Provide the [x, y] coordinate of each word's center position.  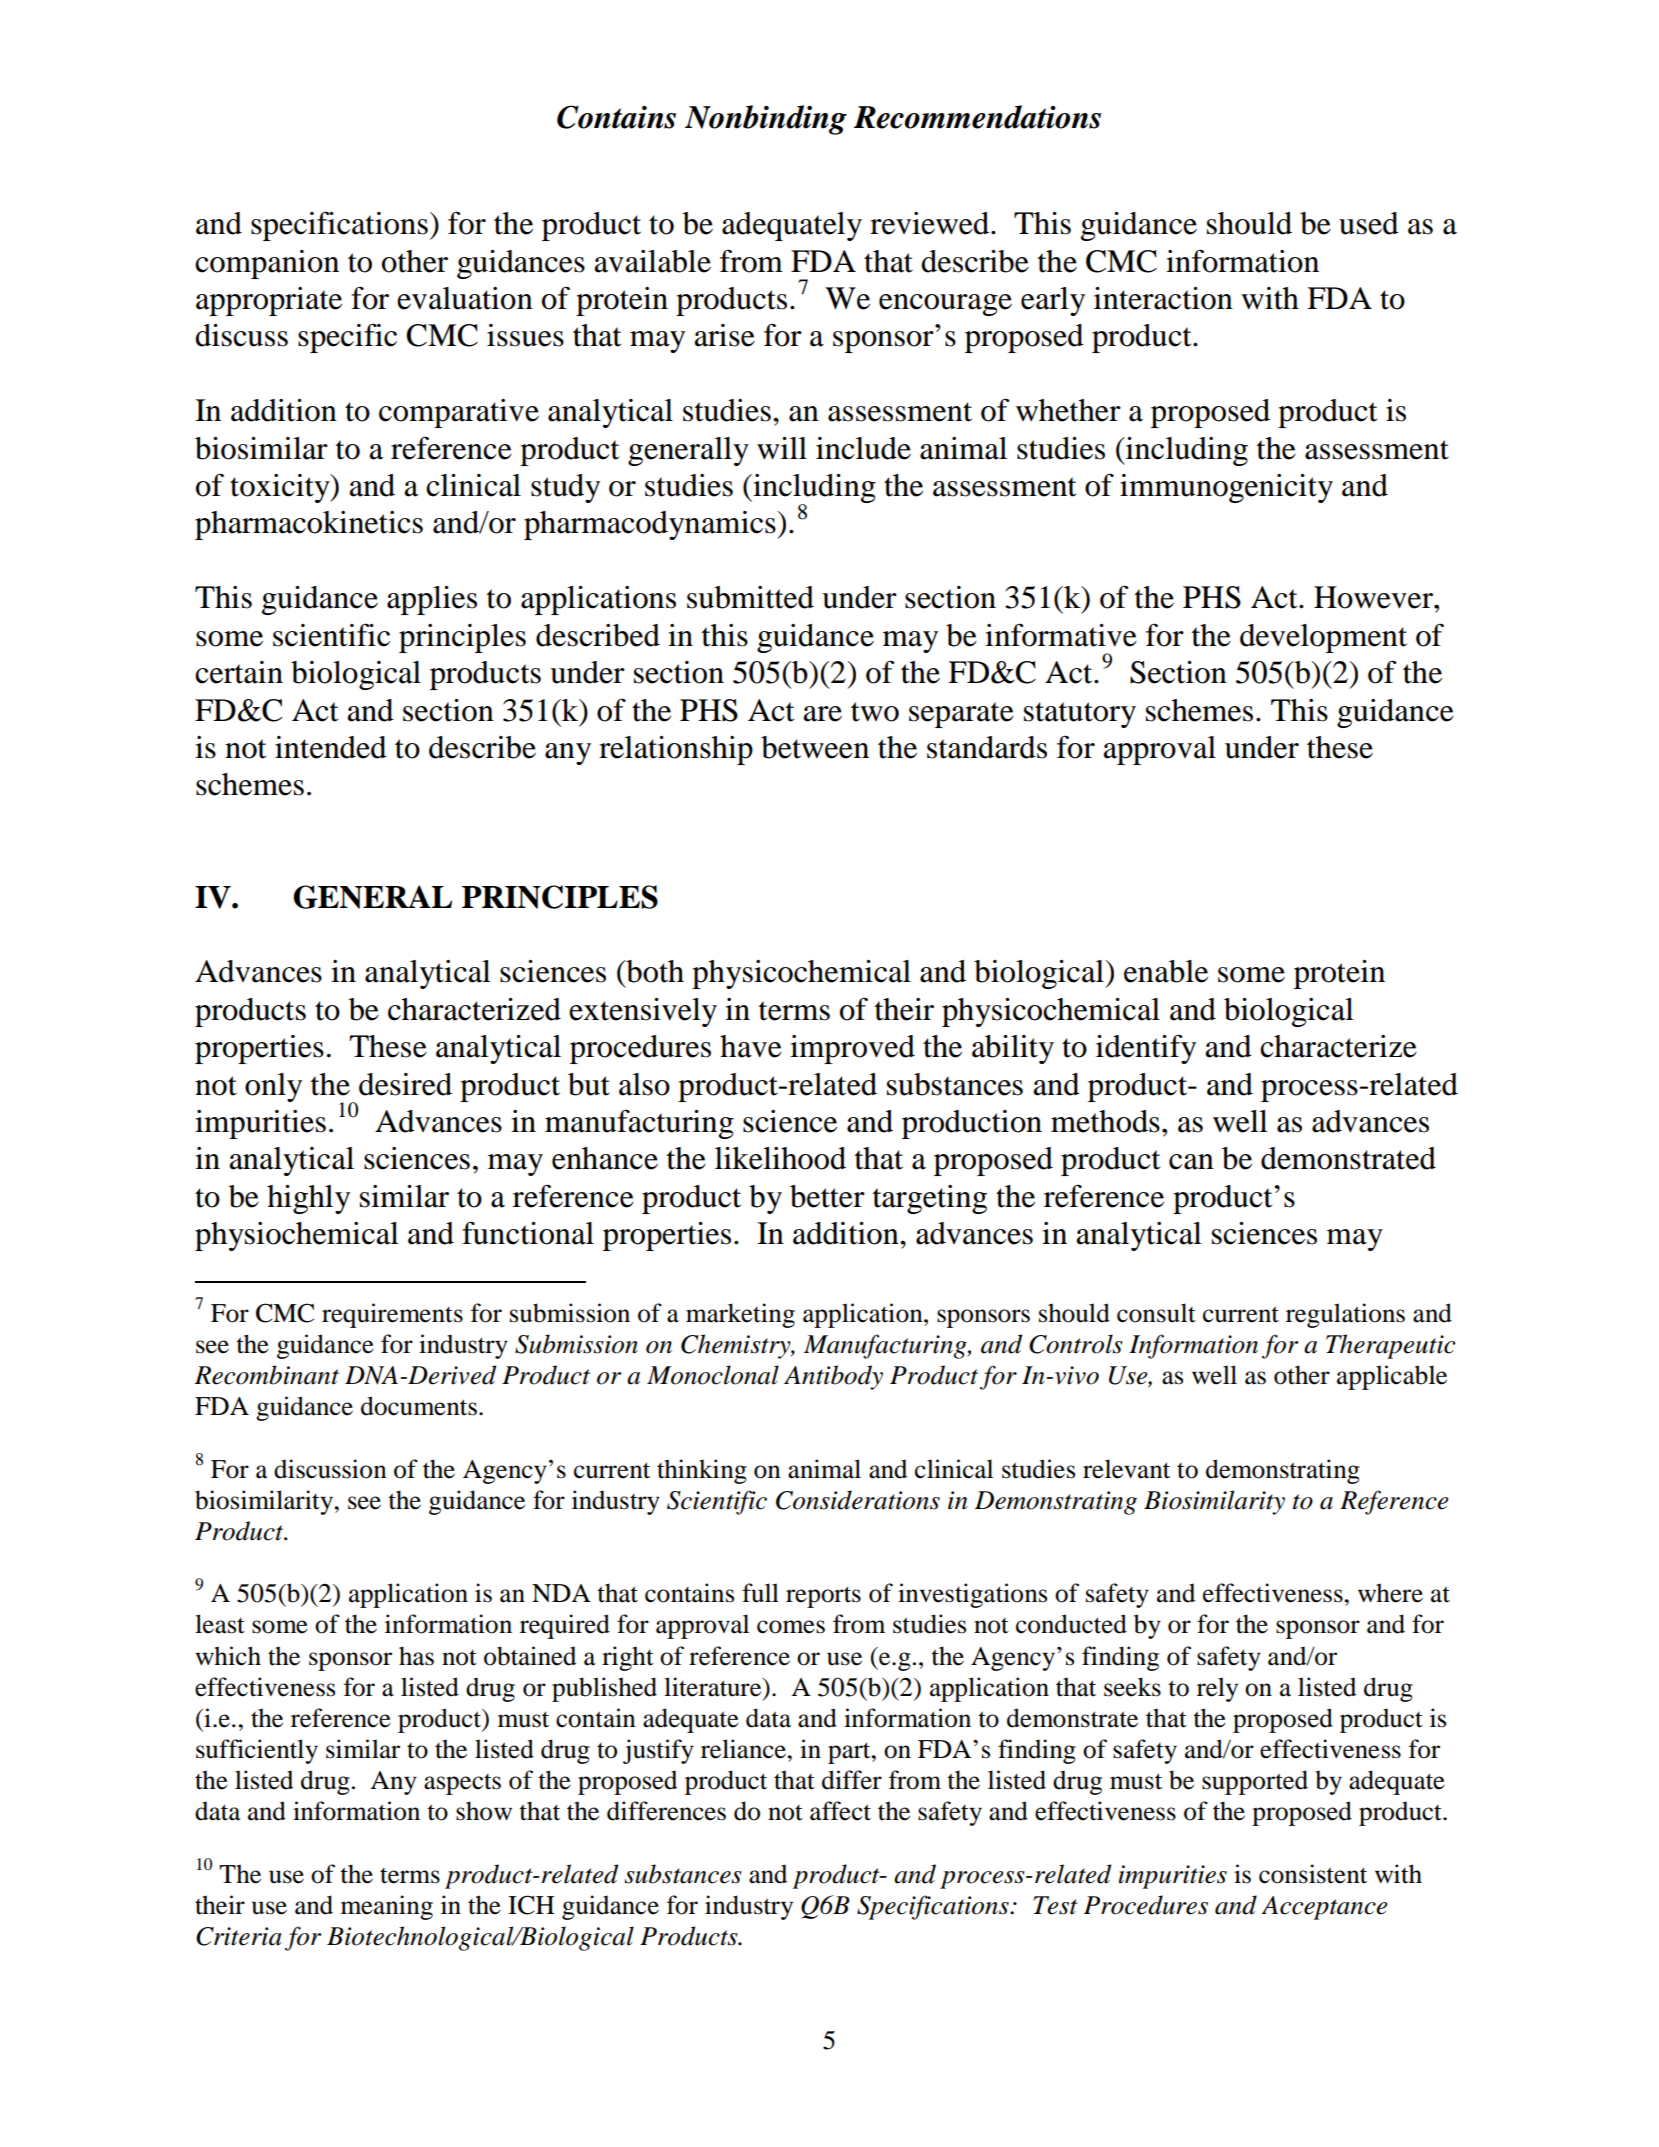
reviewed [931, 223]
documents [419, 1406]
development [1323, 638]
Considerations [858, 1500]
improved [852, 1049]
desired [405, 1084]
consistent [1313, 1874]
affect [840, 1811]
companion [267, 264]
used [1369, 223]
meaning [387, 1907]
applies [432, 600]
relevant [1126, 1469]
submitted [750, 597]
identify [1146, 1049]
